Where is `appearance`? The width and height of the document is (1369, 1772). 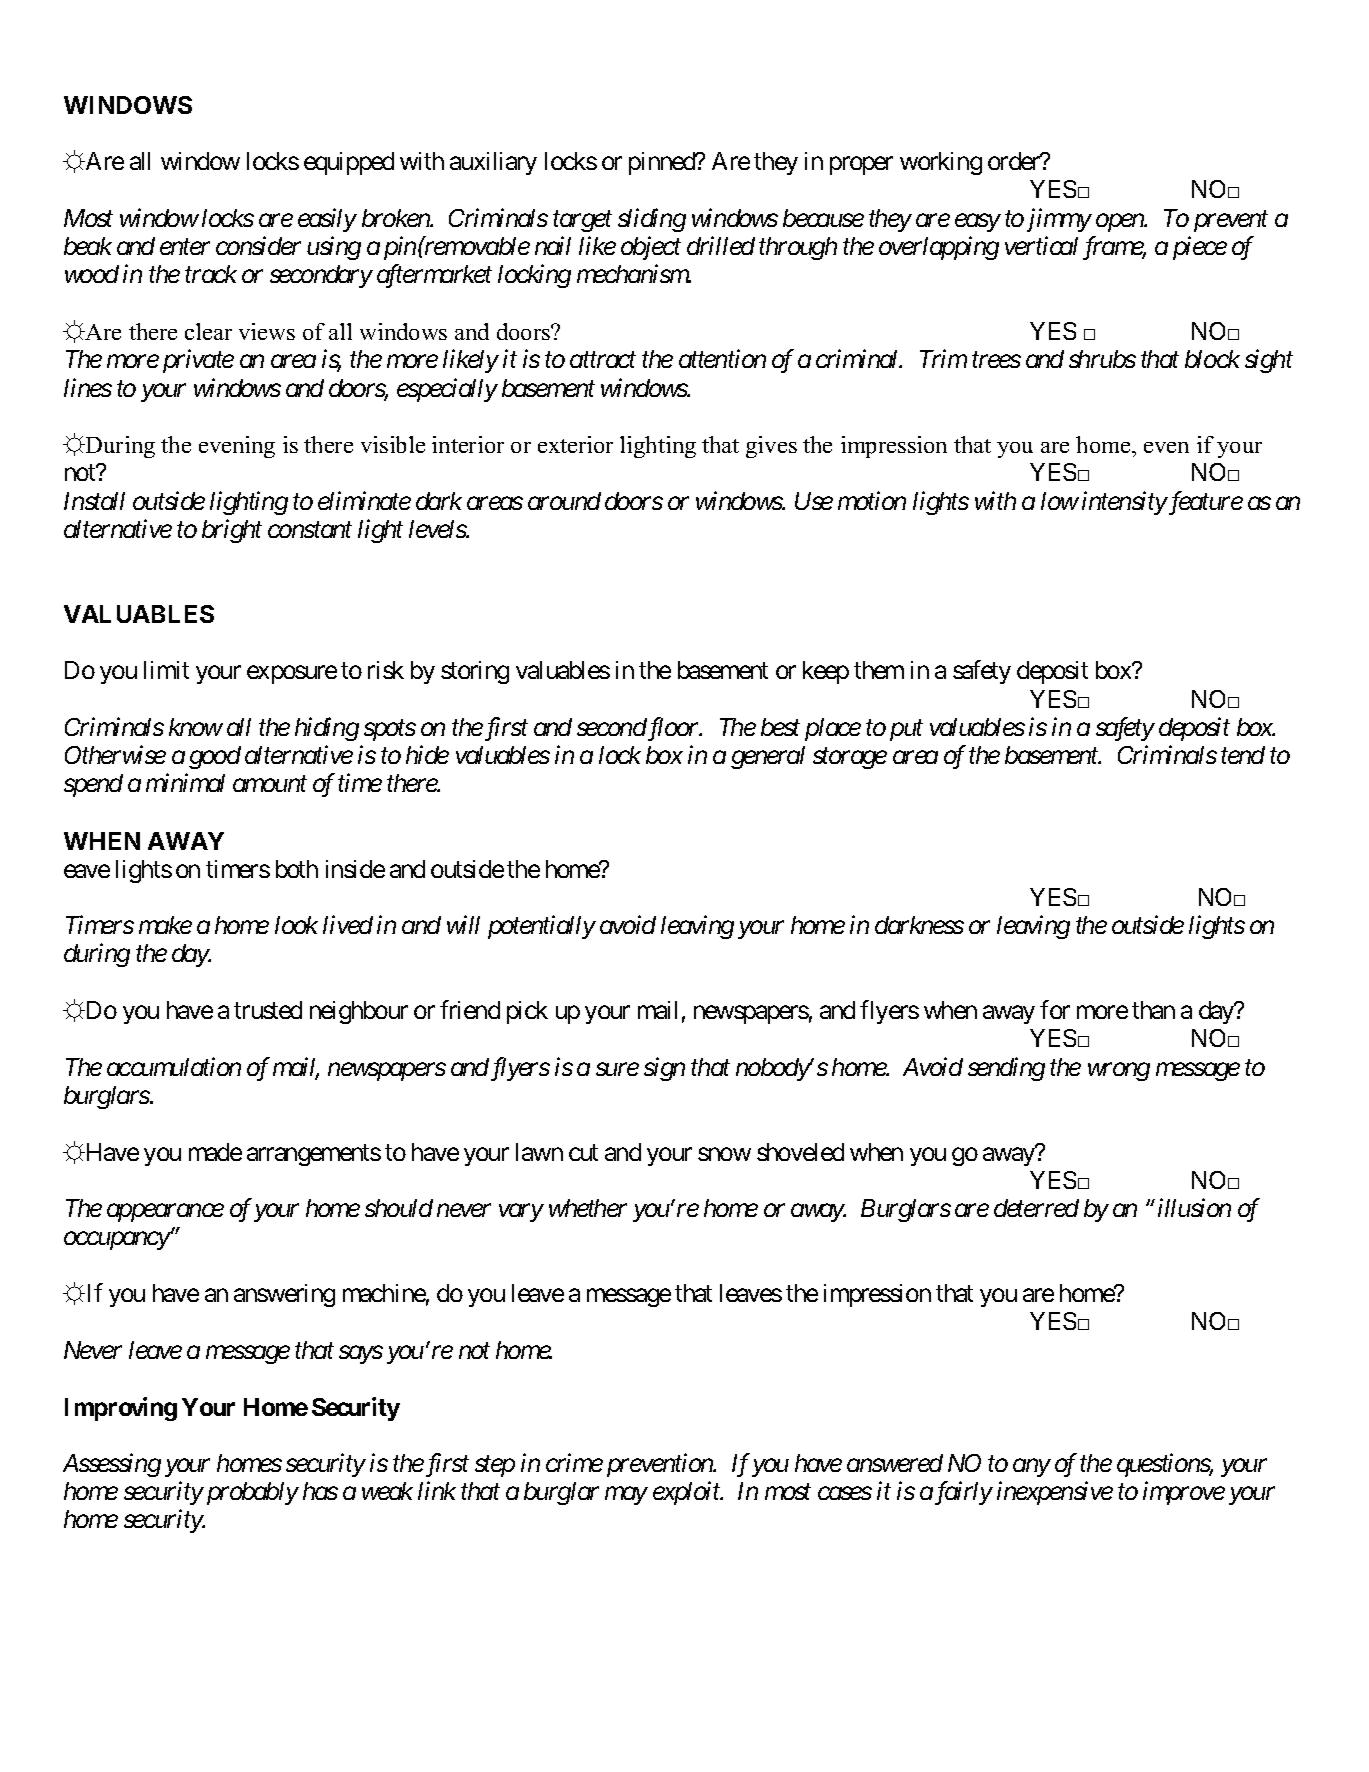
appearance is located at coordinates (165, 1213).
